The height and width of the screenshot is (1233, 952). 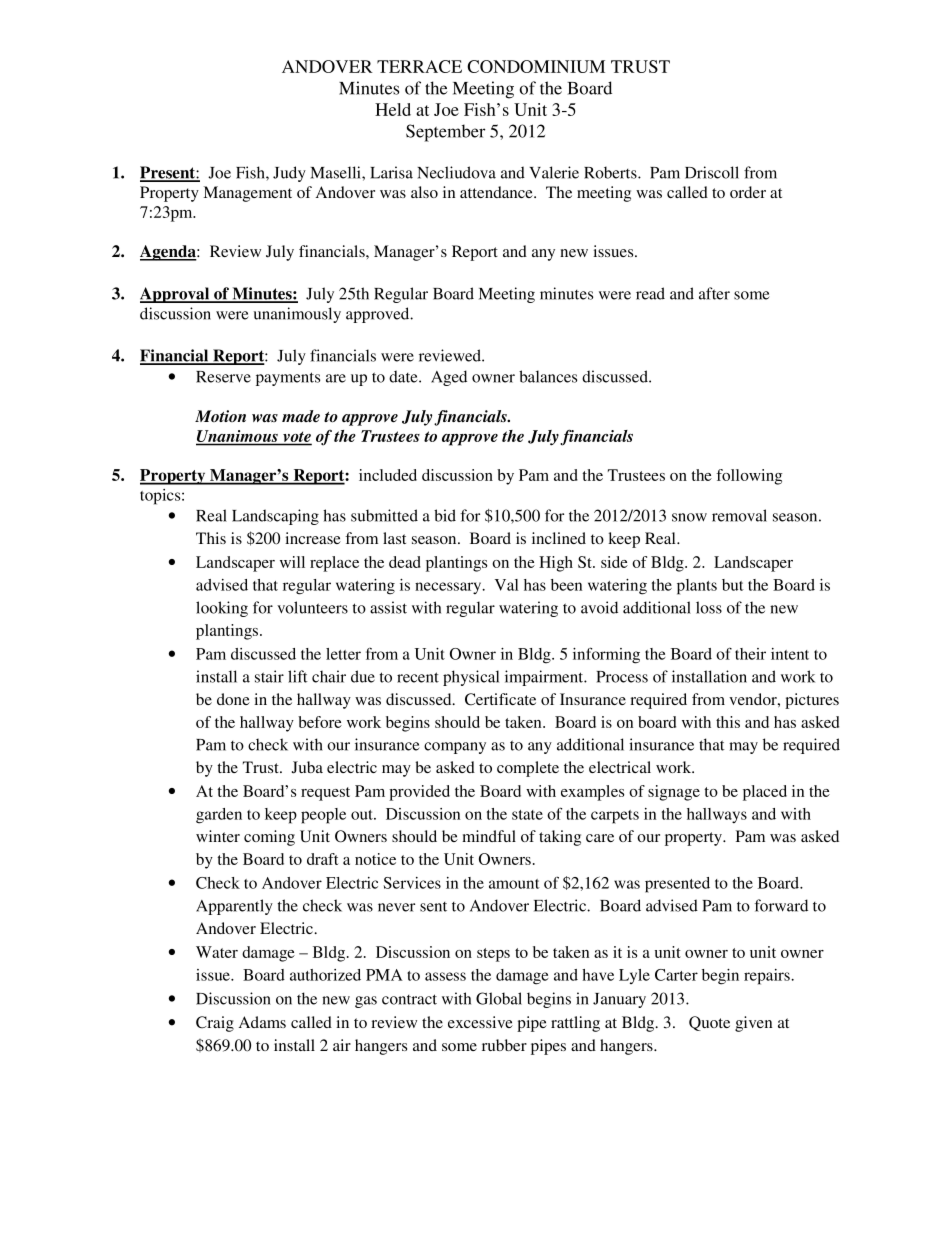 I want to click on Judy, so click(x=289, y=174).
